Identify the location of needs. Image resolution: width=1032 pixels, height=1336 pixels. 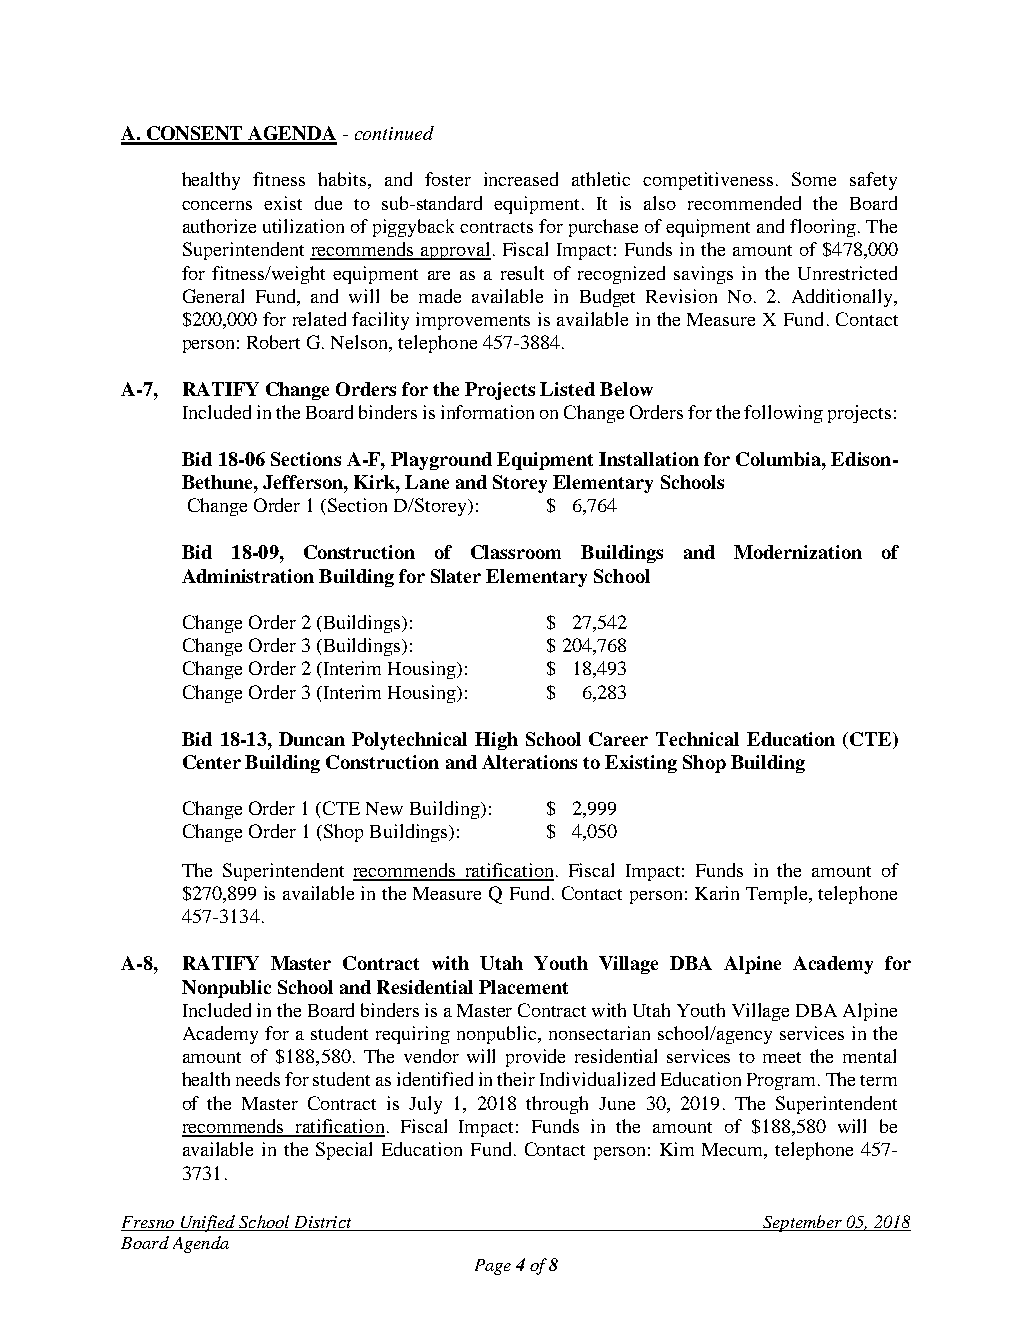
(258, 1079).
